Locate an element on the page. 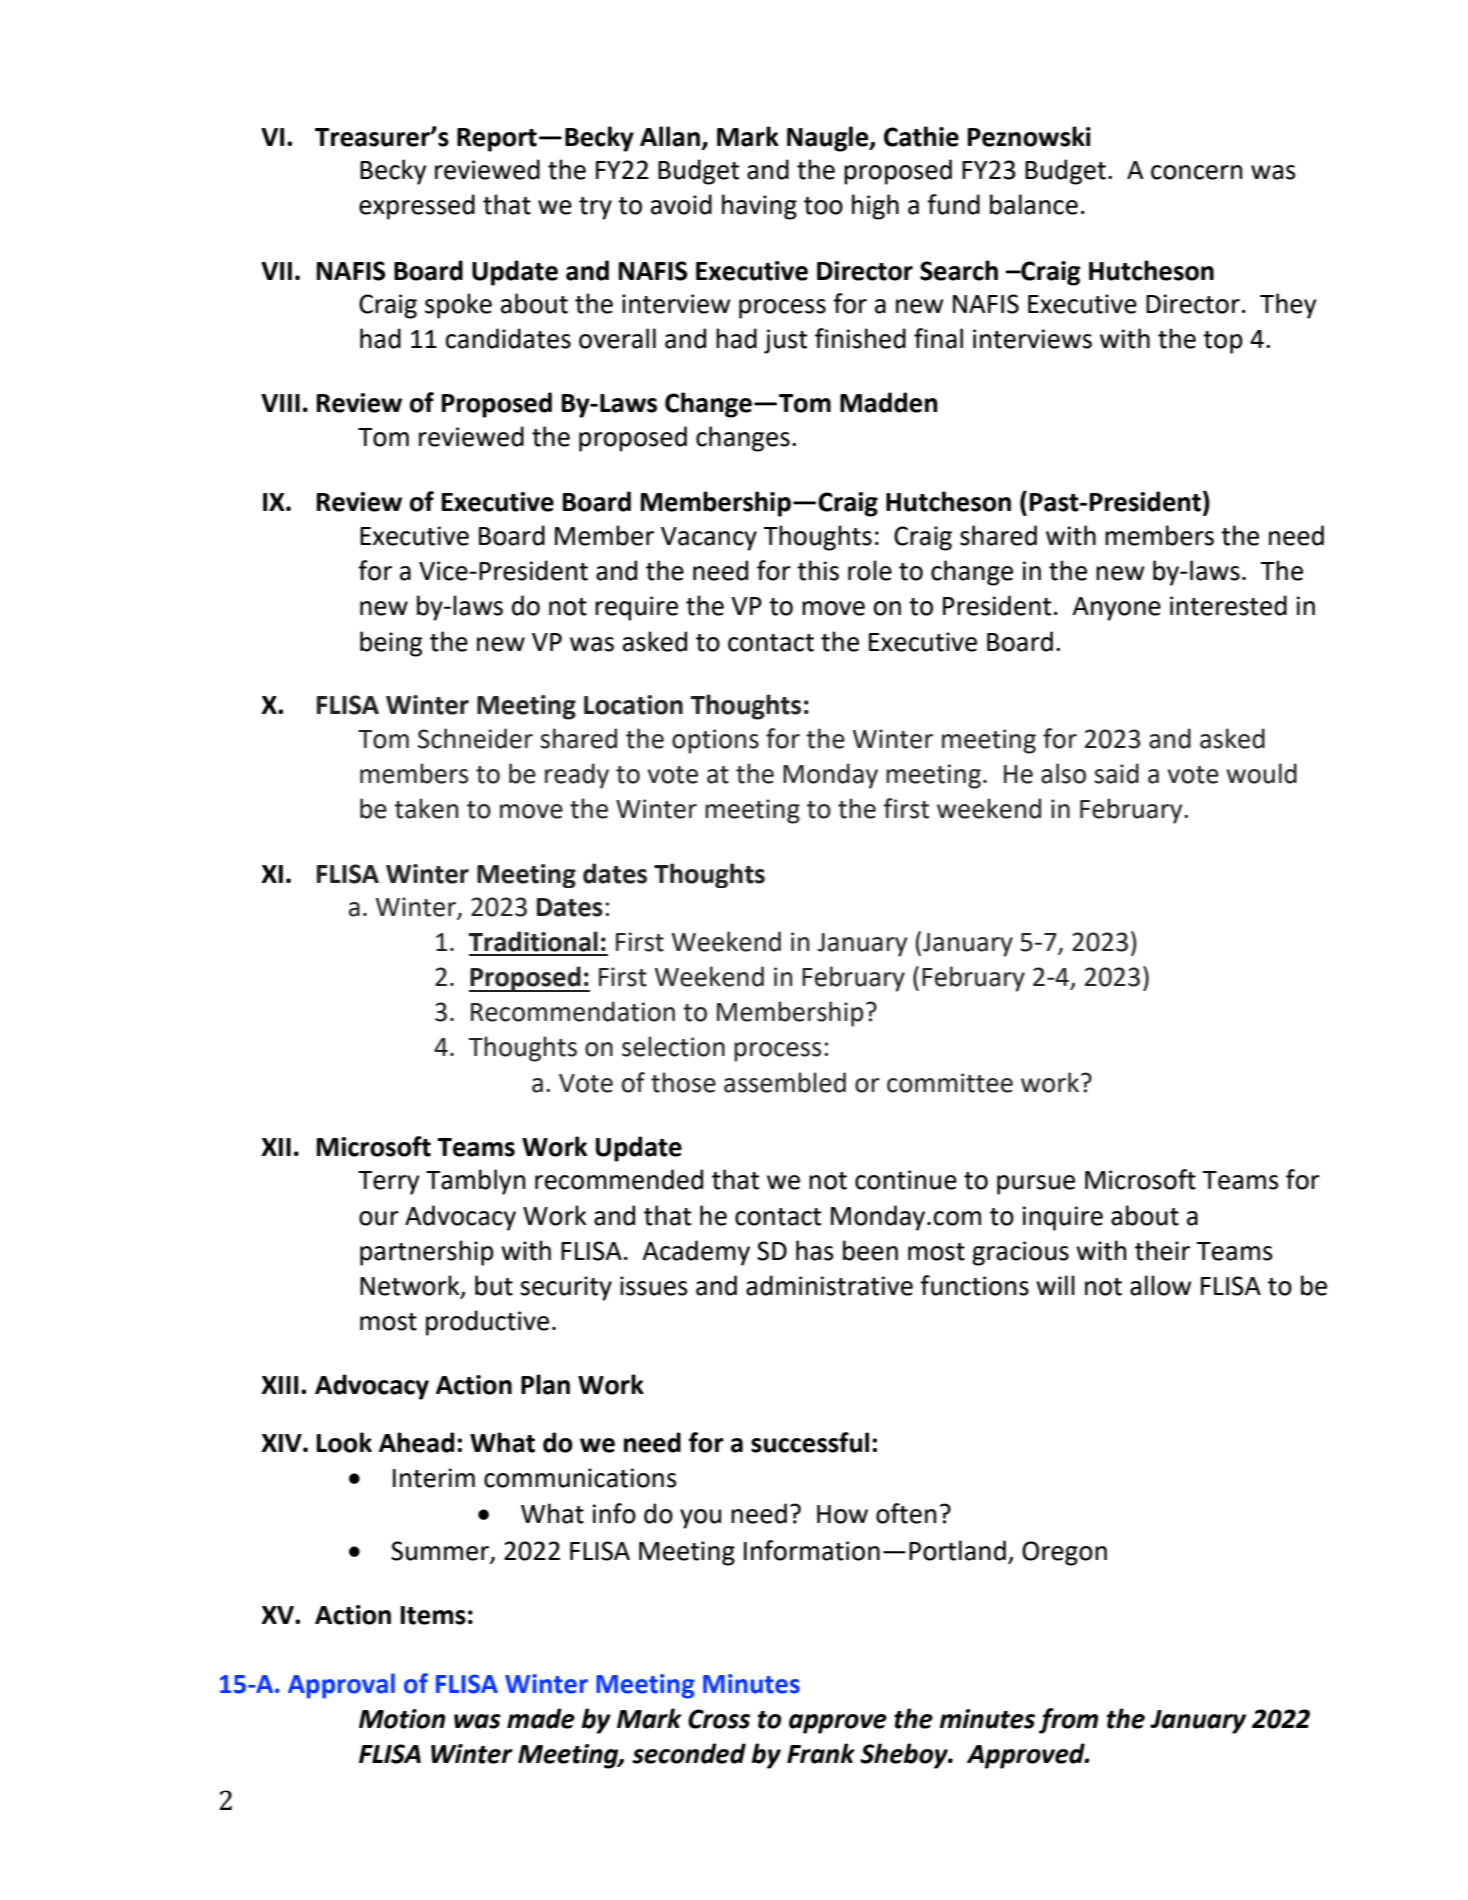 This page has width=1468, height=1900. Cross is located at coordinates (719, 1719).
